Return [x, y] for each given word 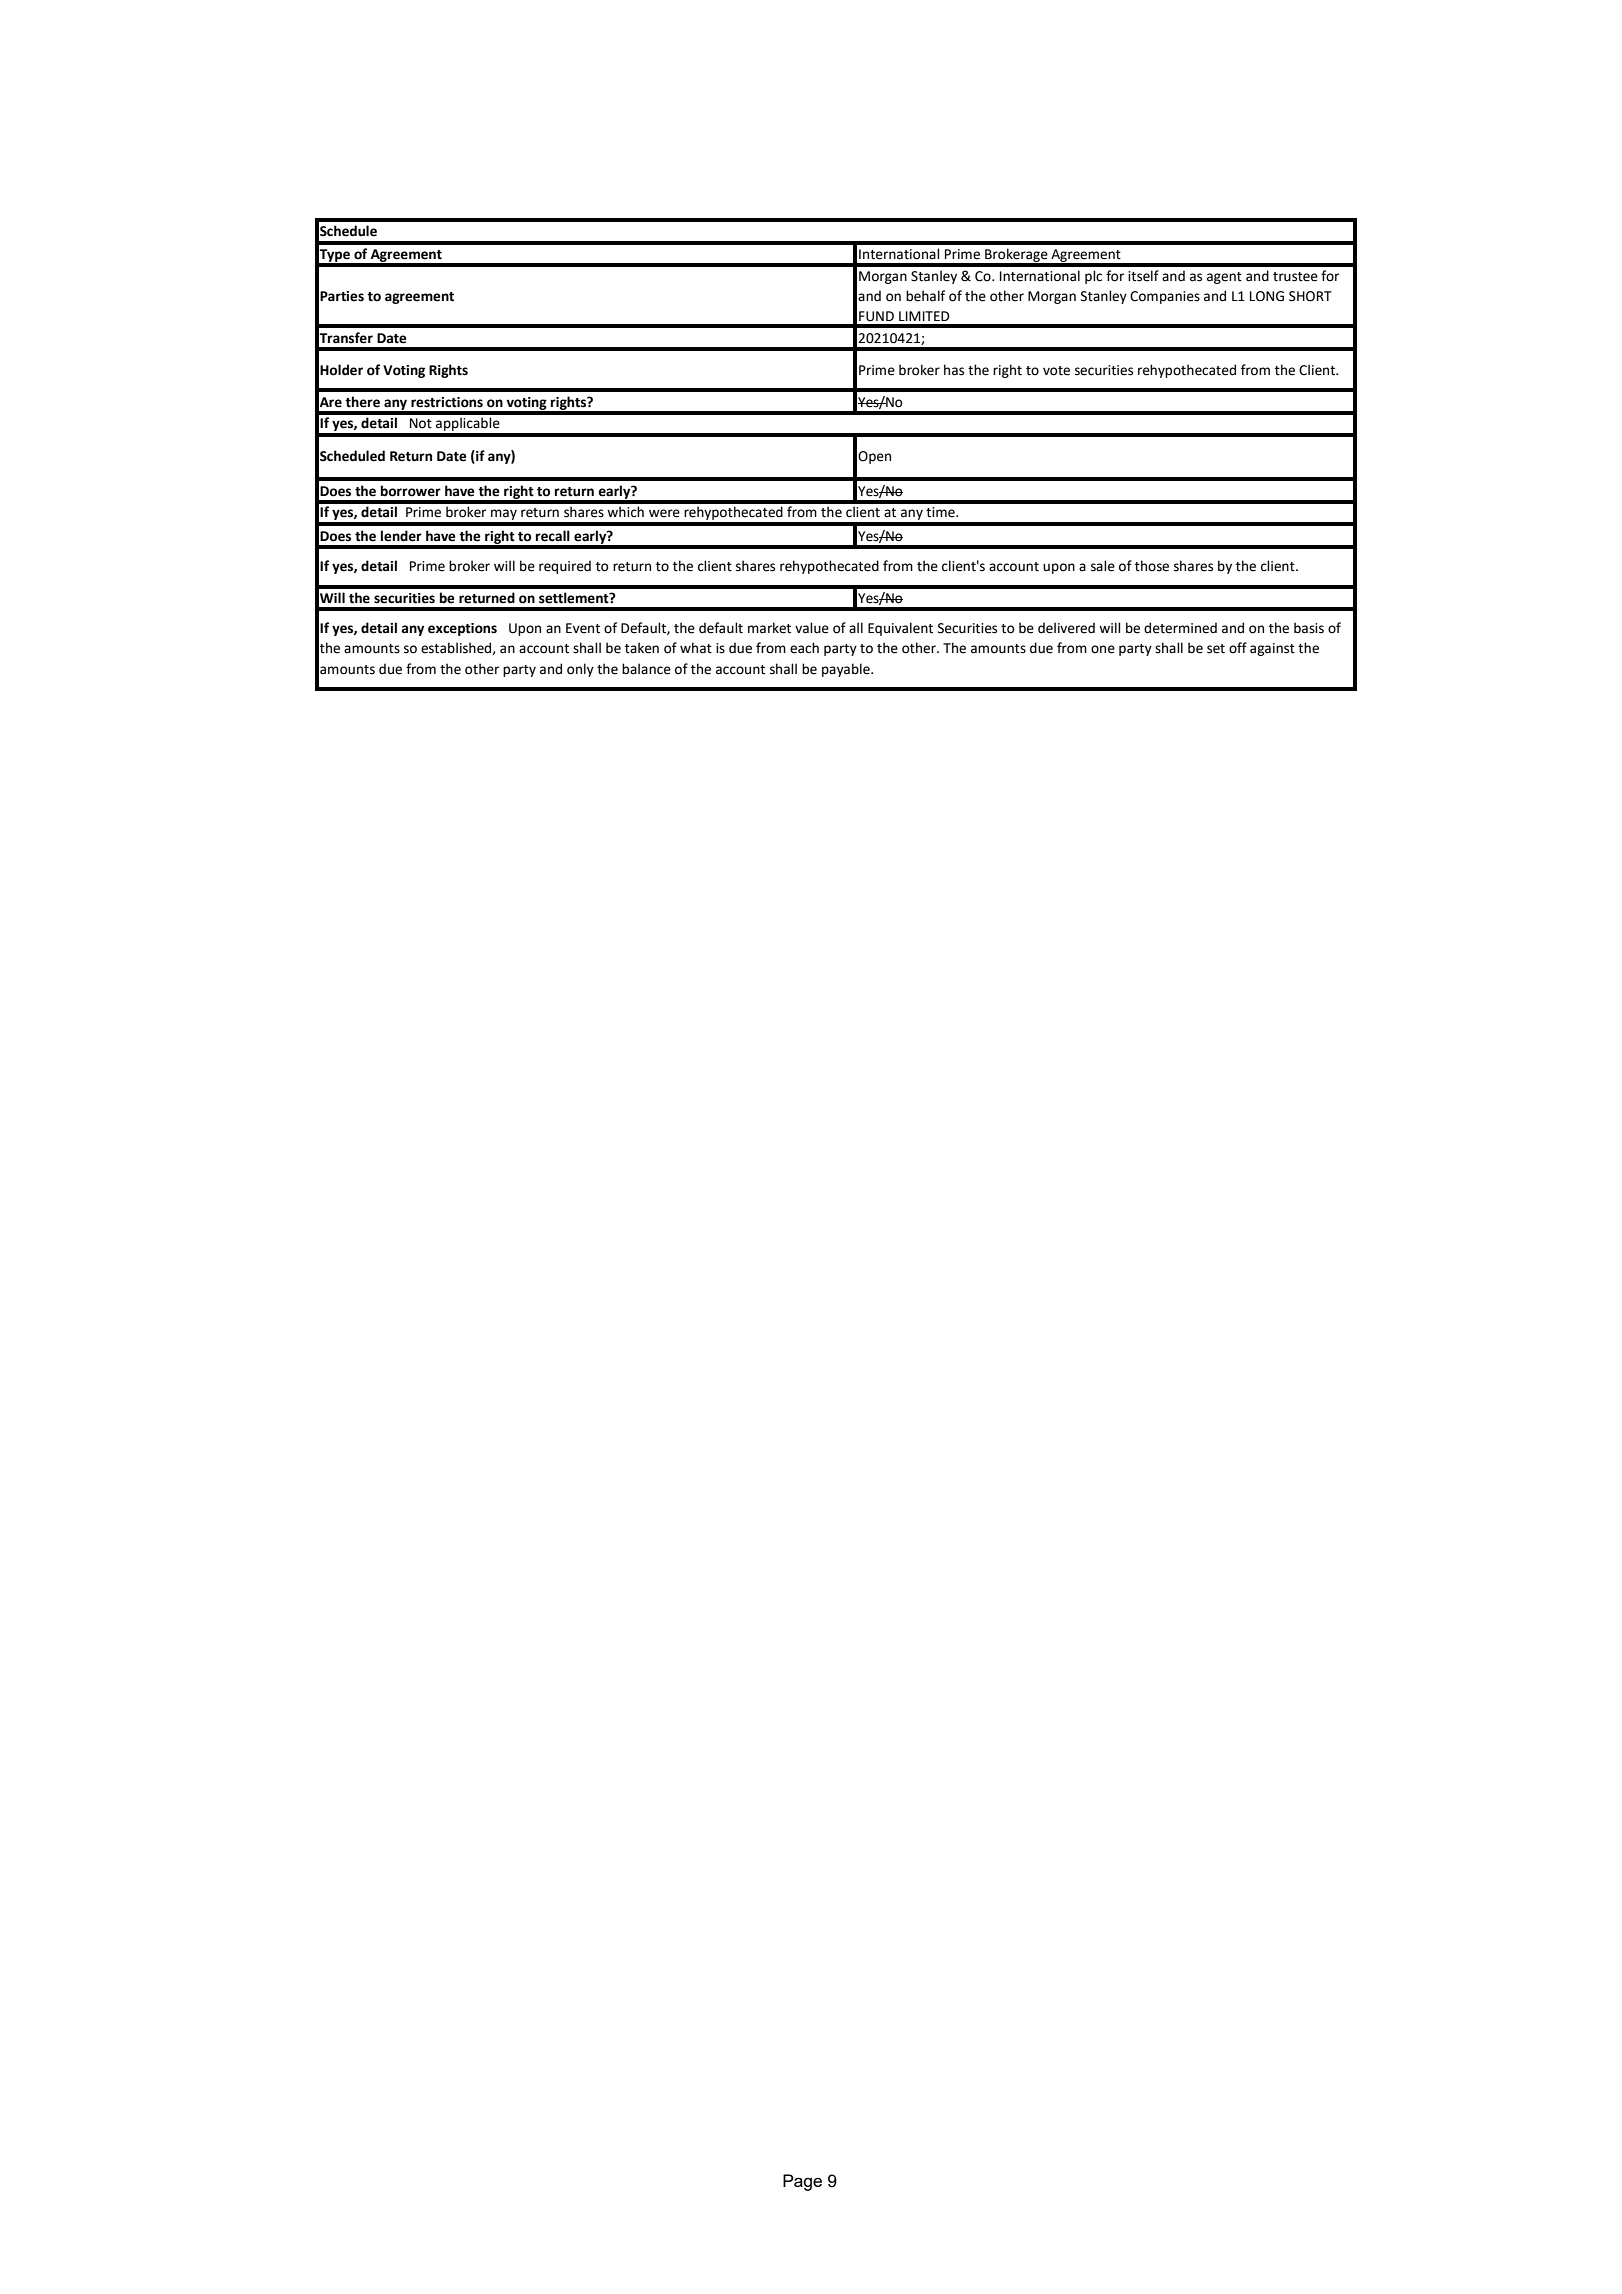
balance [646, 669]
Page [802, 2182]
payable [847, 670]
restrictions [447, 402]
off [1238, 648]
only [580, 670]
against [1272, 649]
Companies [1165, 297]
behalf [925, 296]
